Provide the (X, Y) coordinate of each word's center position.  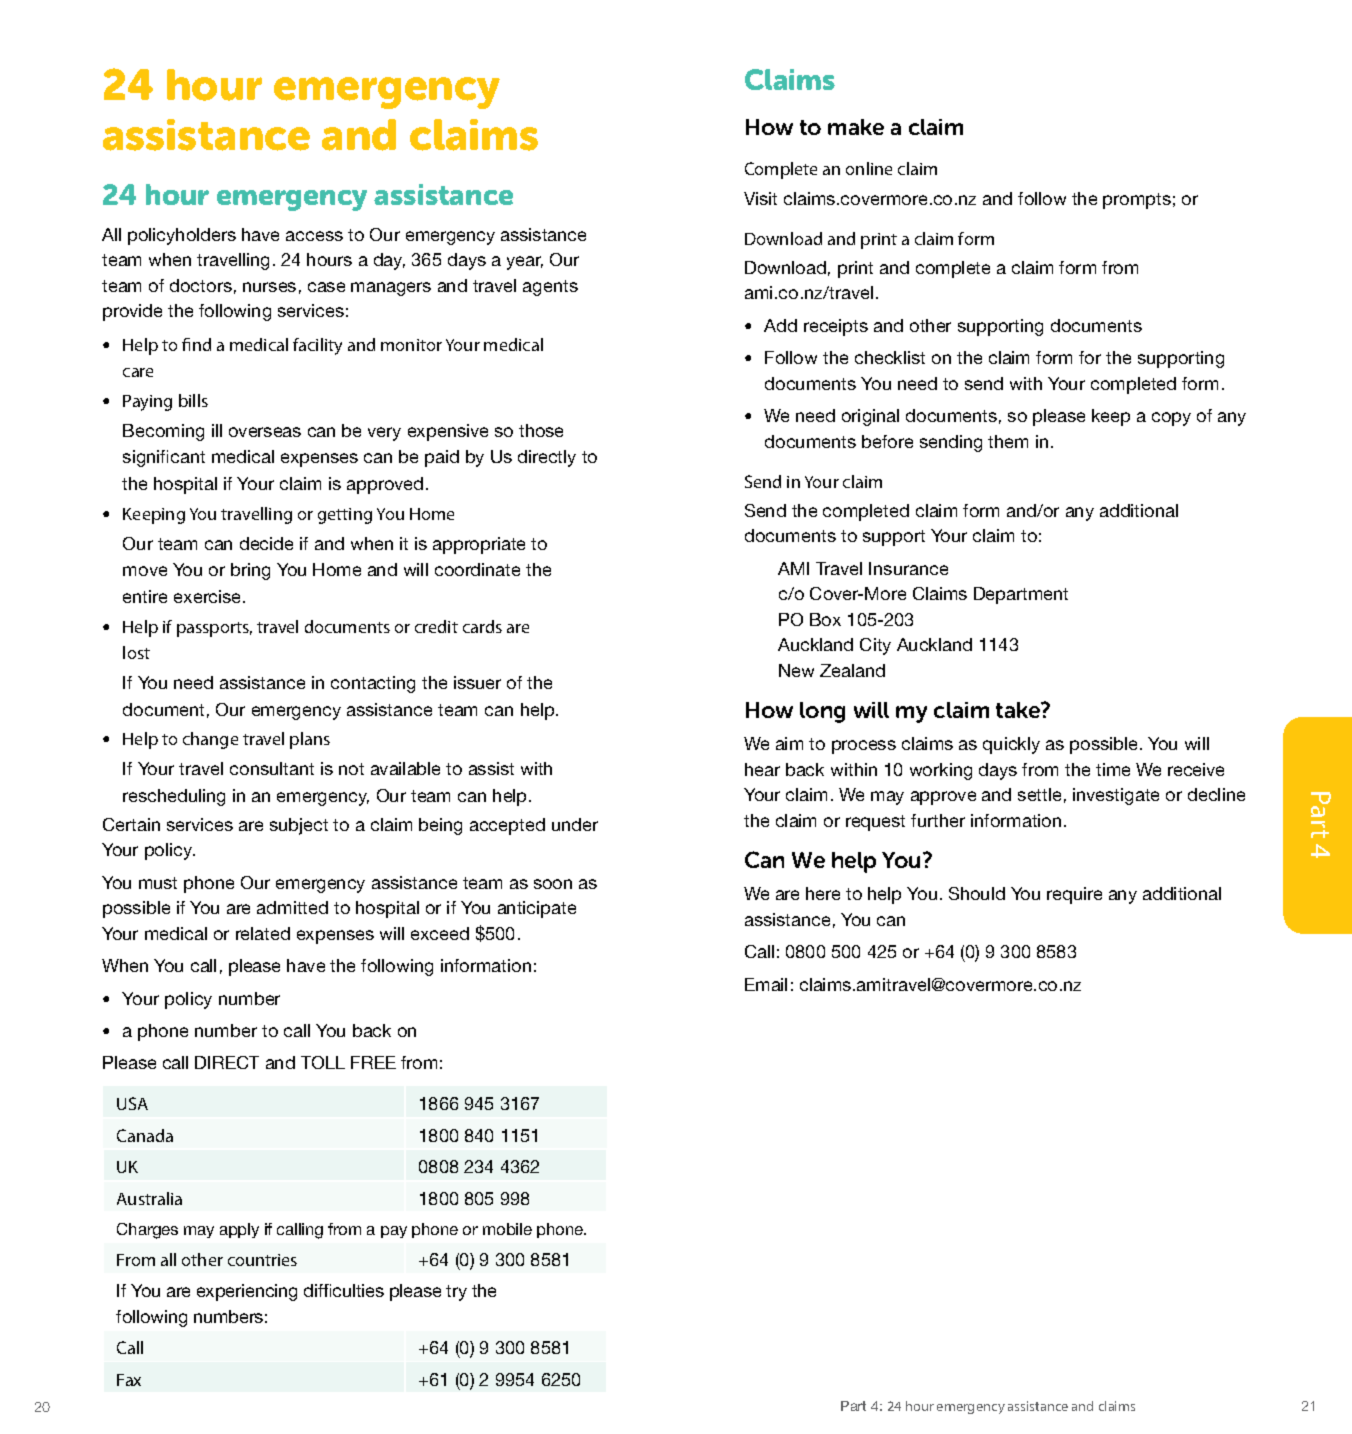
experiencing (247, 1292)
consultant (272, 768)
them (1008, 441)
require (1074, 895)
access (314, 236)
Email (766, 984)
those (541, 430)
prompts (1137, 201)
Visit (760, 198)
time (1113, 769)
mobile (507, 1229)
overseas (265, 432)
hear (762, 769)
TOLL (323, 1062)
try (456, 1293)
